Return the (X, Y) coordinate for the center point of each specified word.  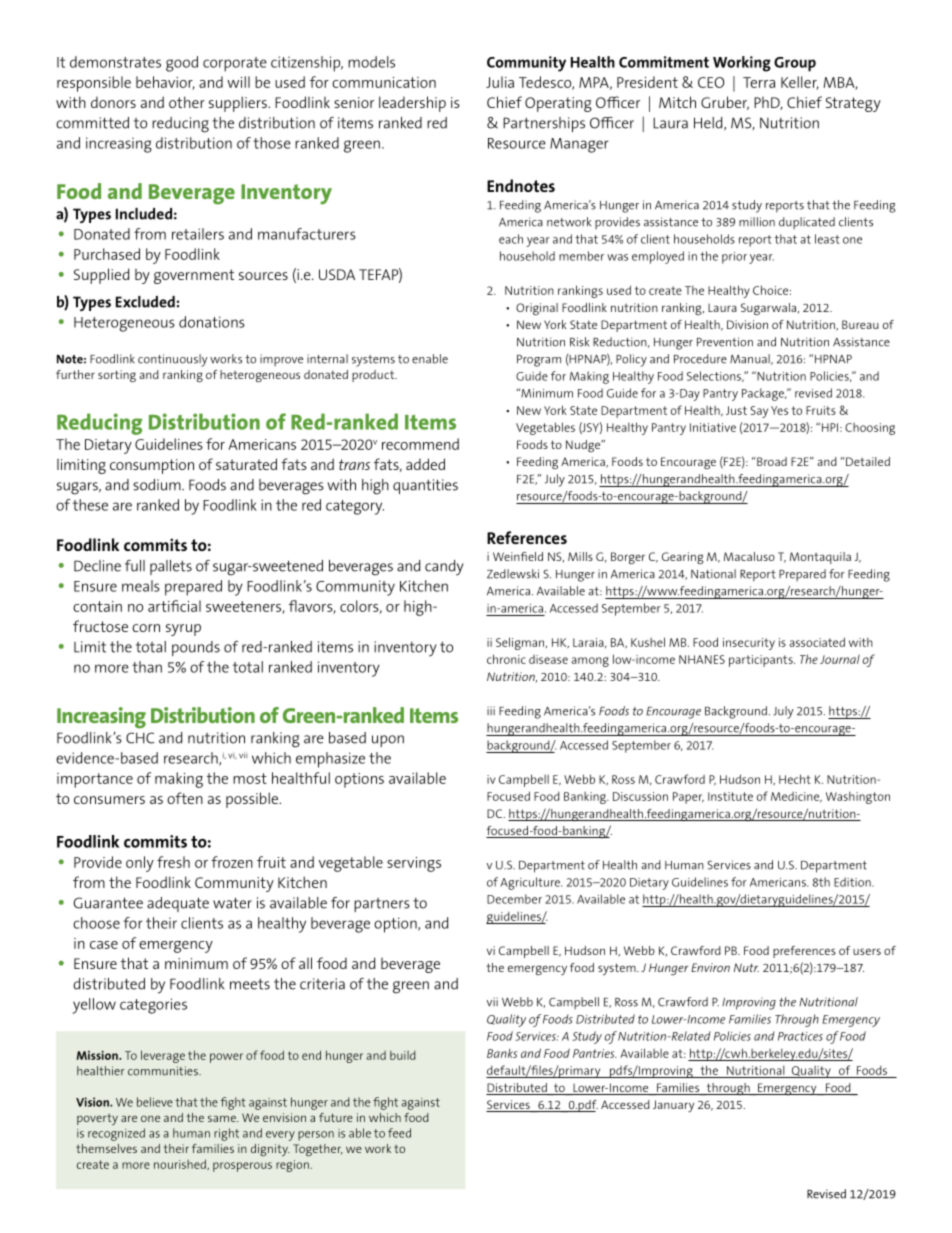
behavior (165, 83)
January (673, 1106)
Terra (759, 82)
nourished (181, 1164)
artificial (174, 606)
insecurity (749, 644)
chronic (506, 659)
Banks (502, 1053)
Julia (500, 82)
